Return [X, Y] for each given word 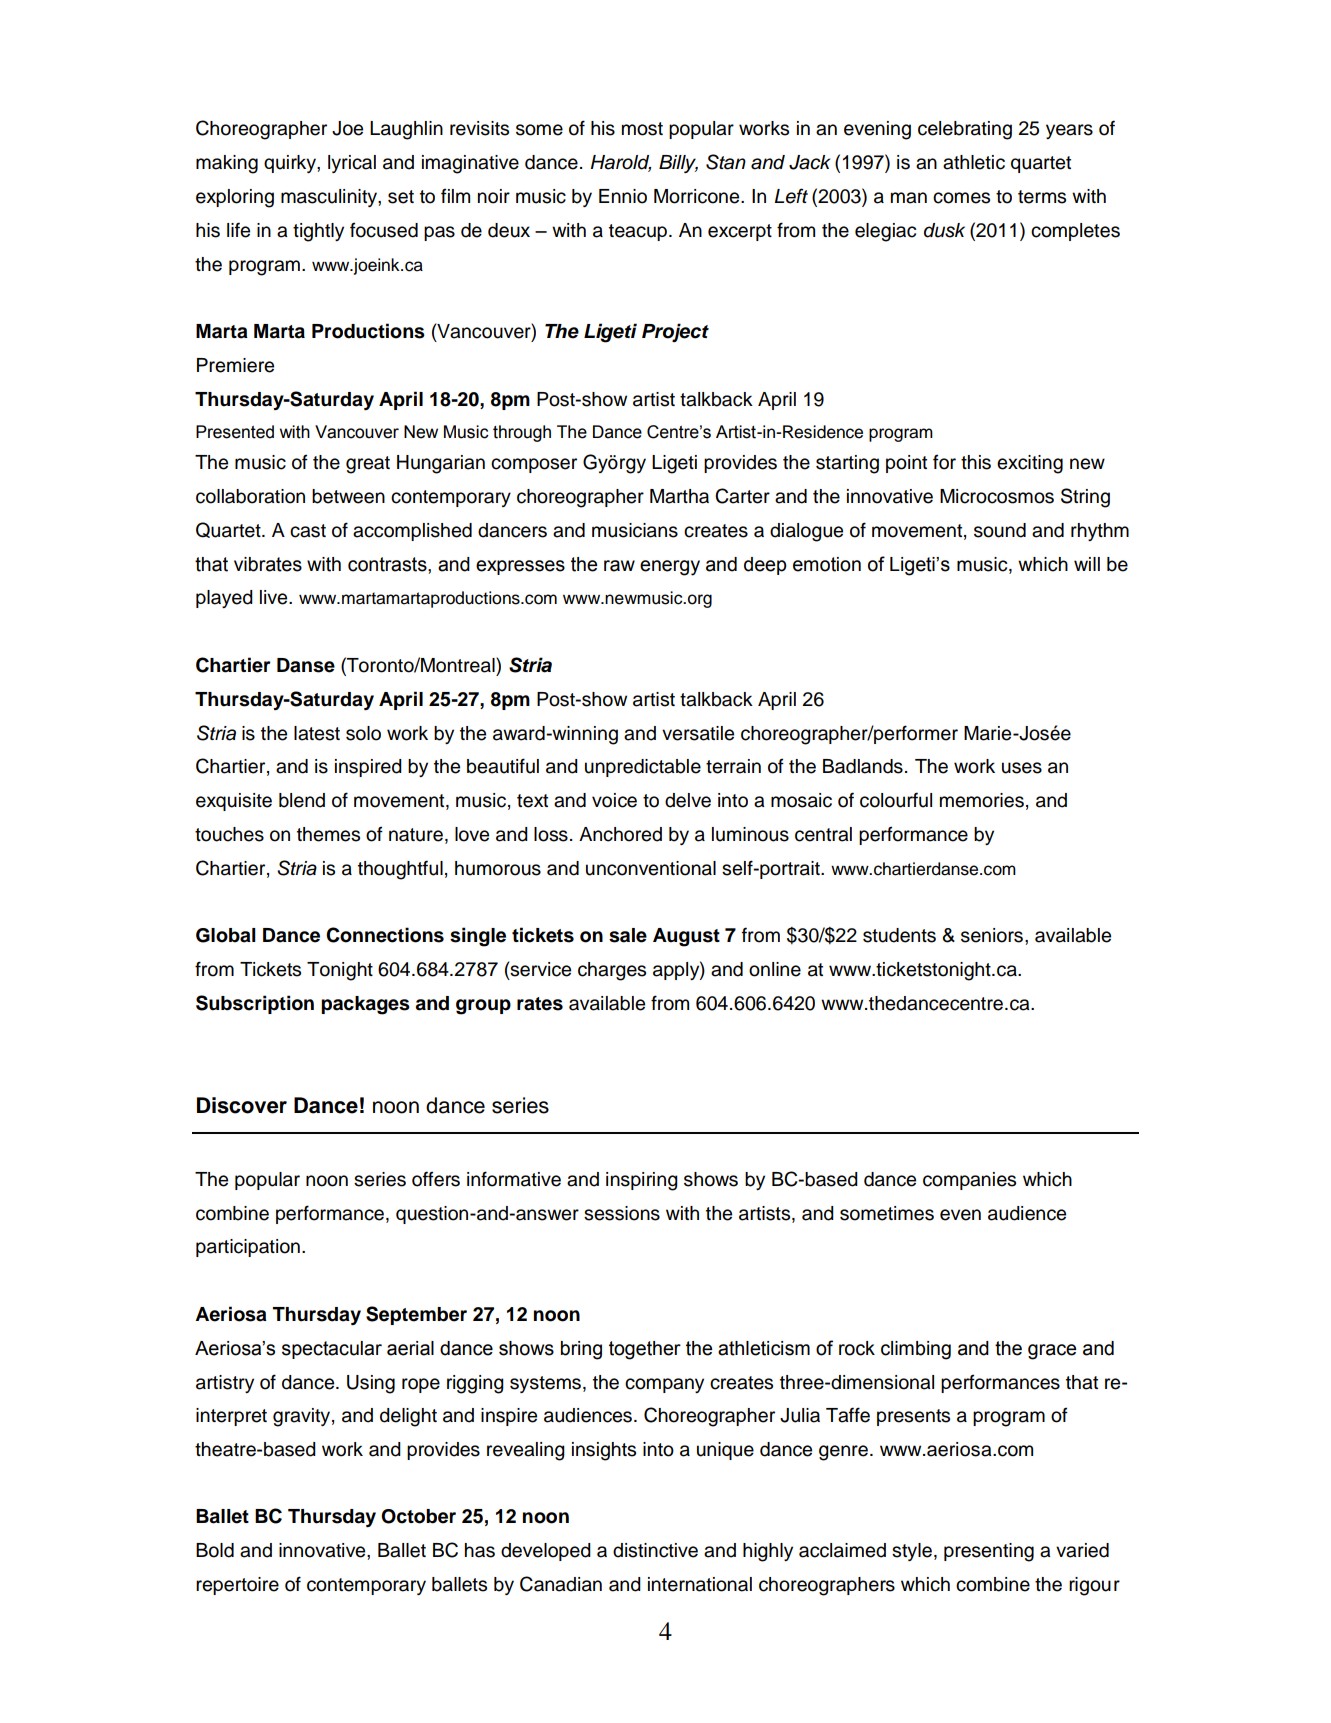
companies [969, 1181]
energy [670, 568]
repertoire [237, 1586]
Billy [678, 164]
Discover [242, 1105]
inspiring [642, 1181]
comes [961, 198]
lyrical [352, 164]
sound [1000, 530]
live [275, 597]
